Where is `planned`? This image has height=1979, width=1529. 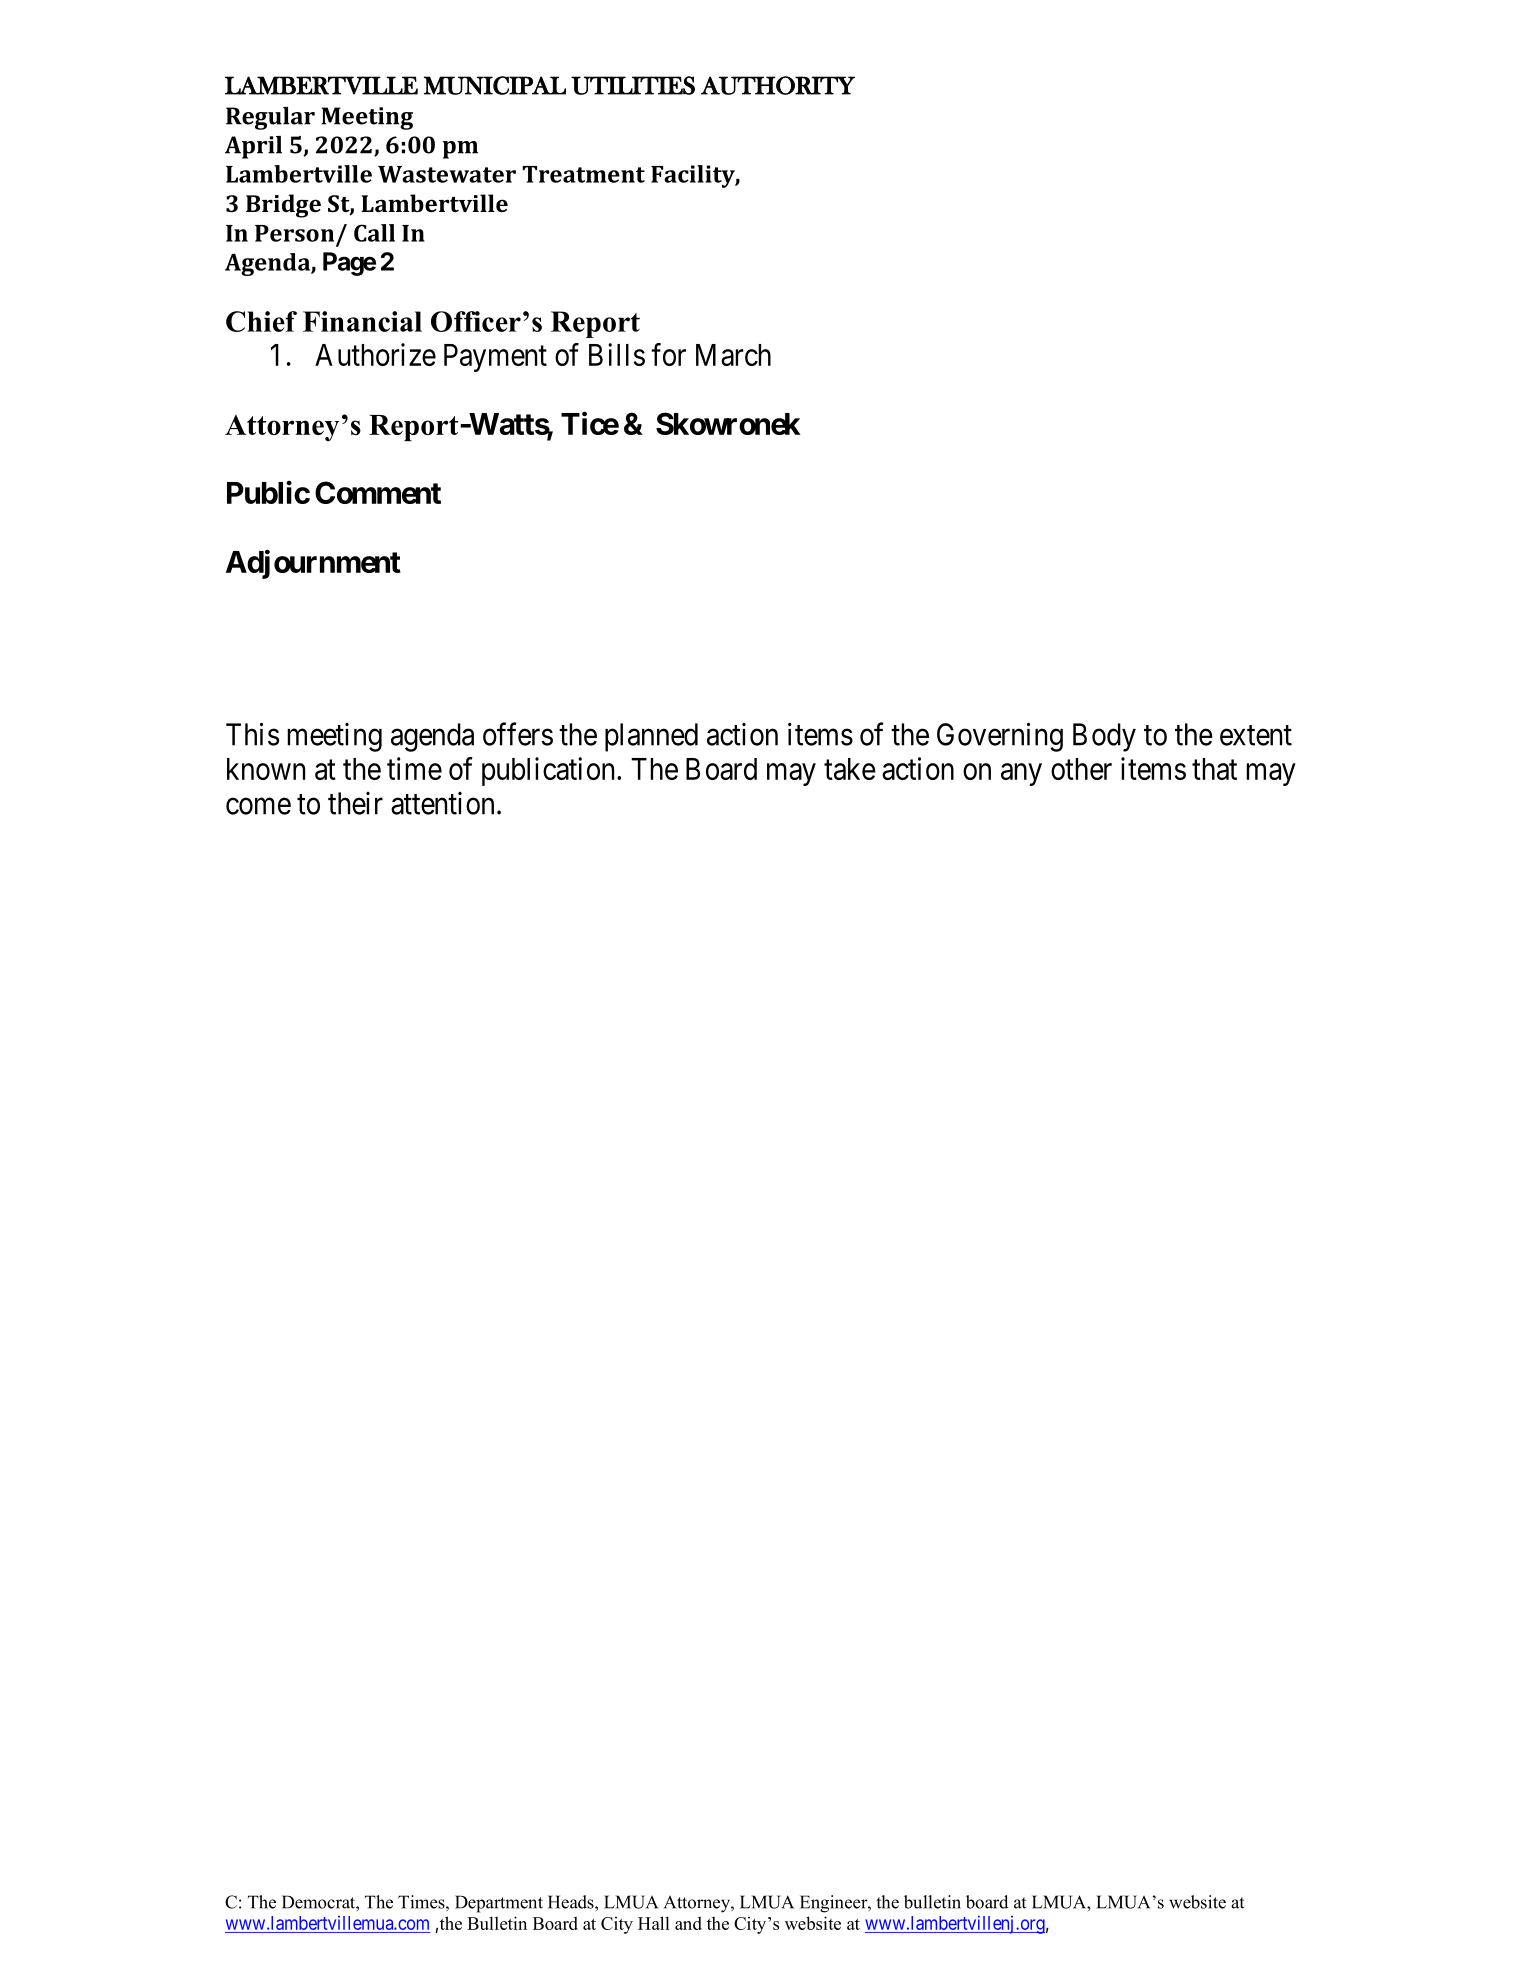 planned is located at coordinates (651, 737).
